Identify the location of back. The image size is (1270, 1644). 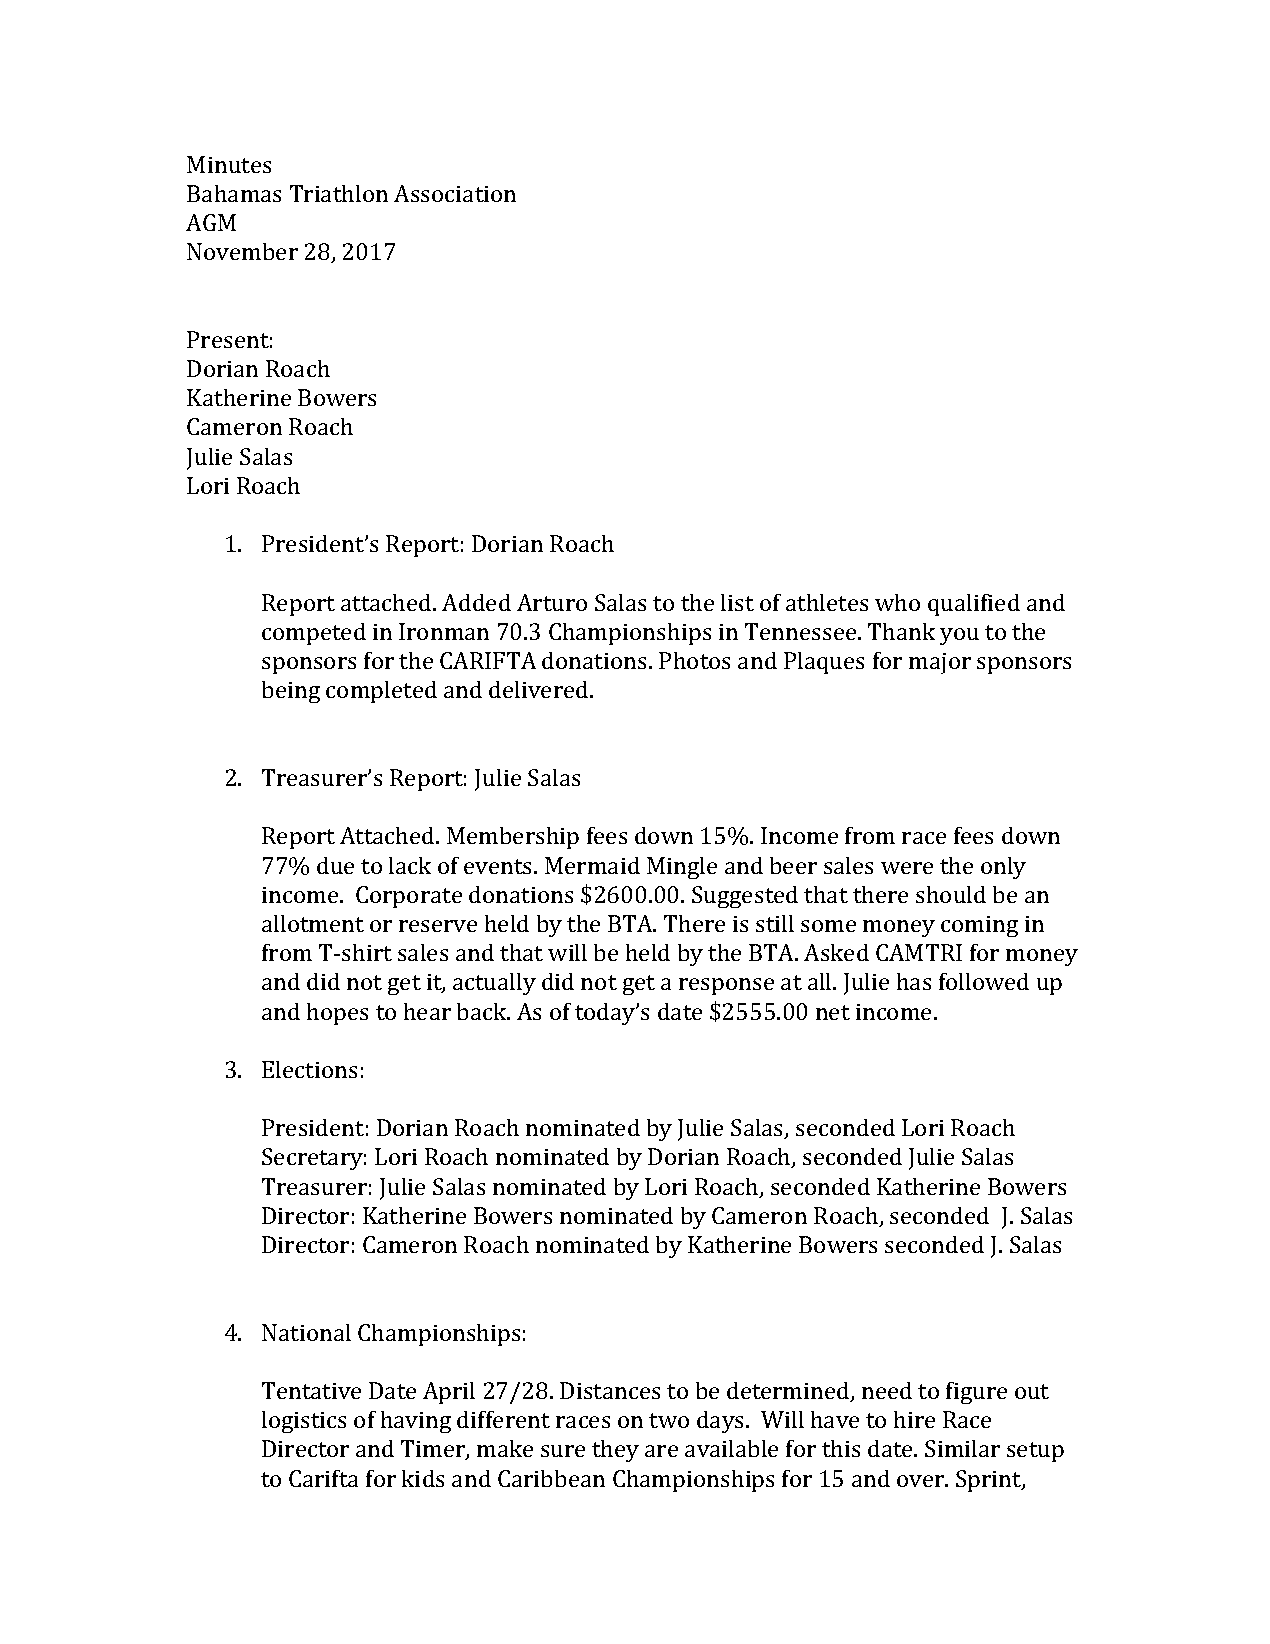
(483, 1011).
